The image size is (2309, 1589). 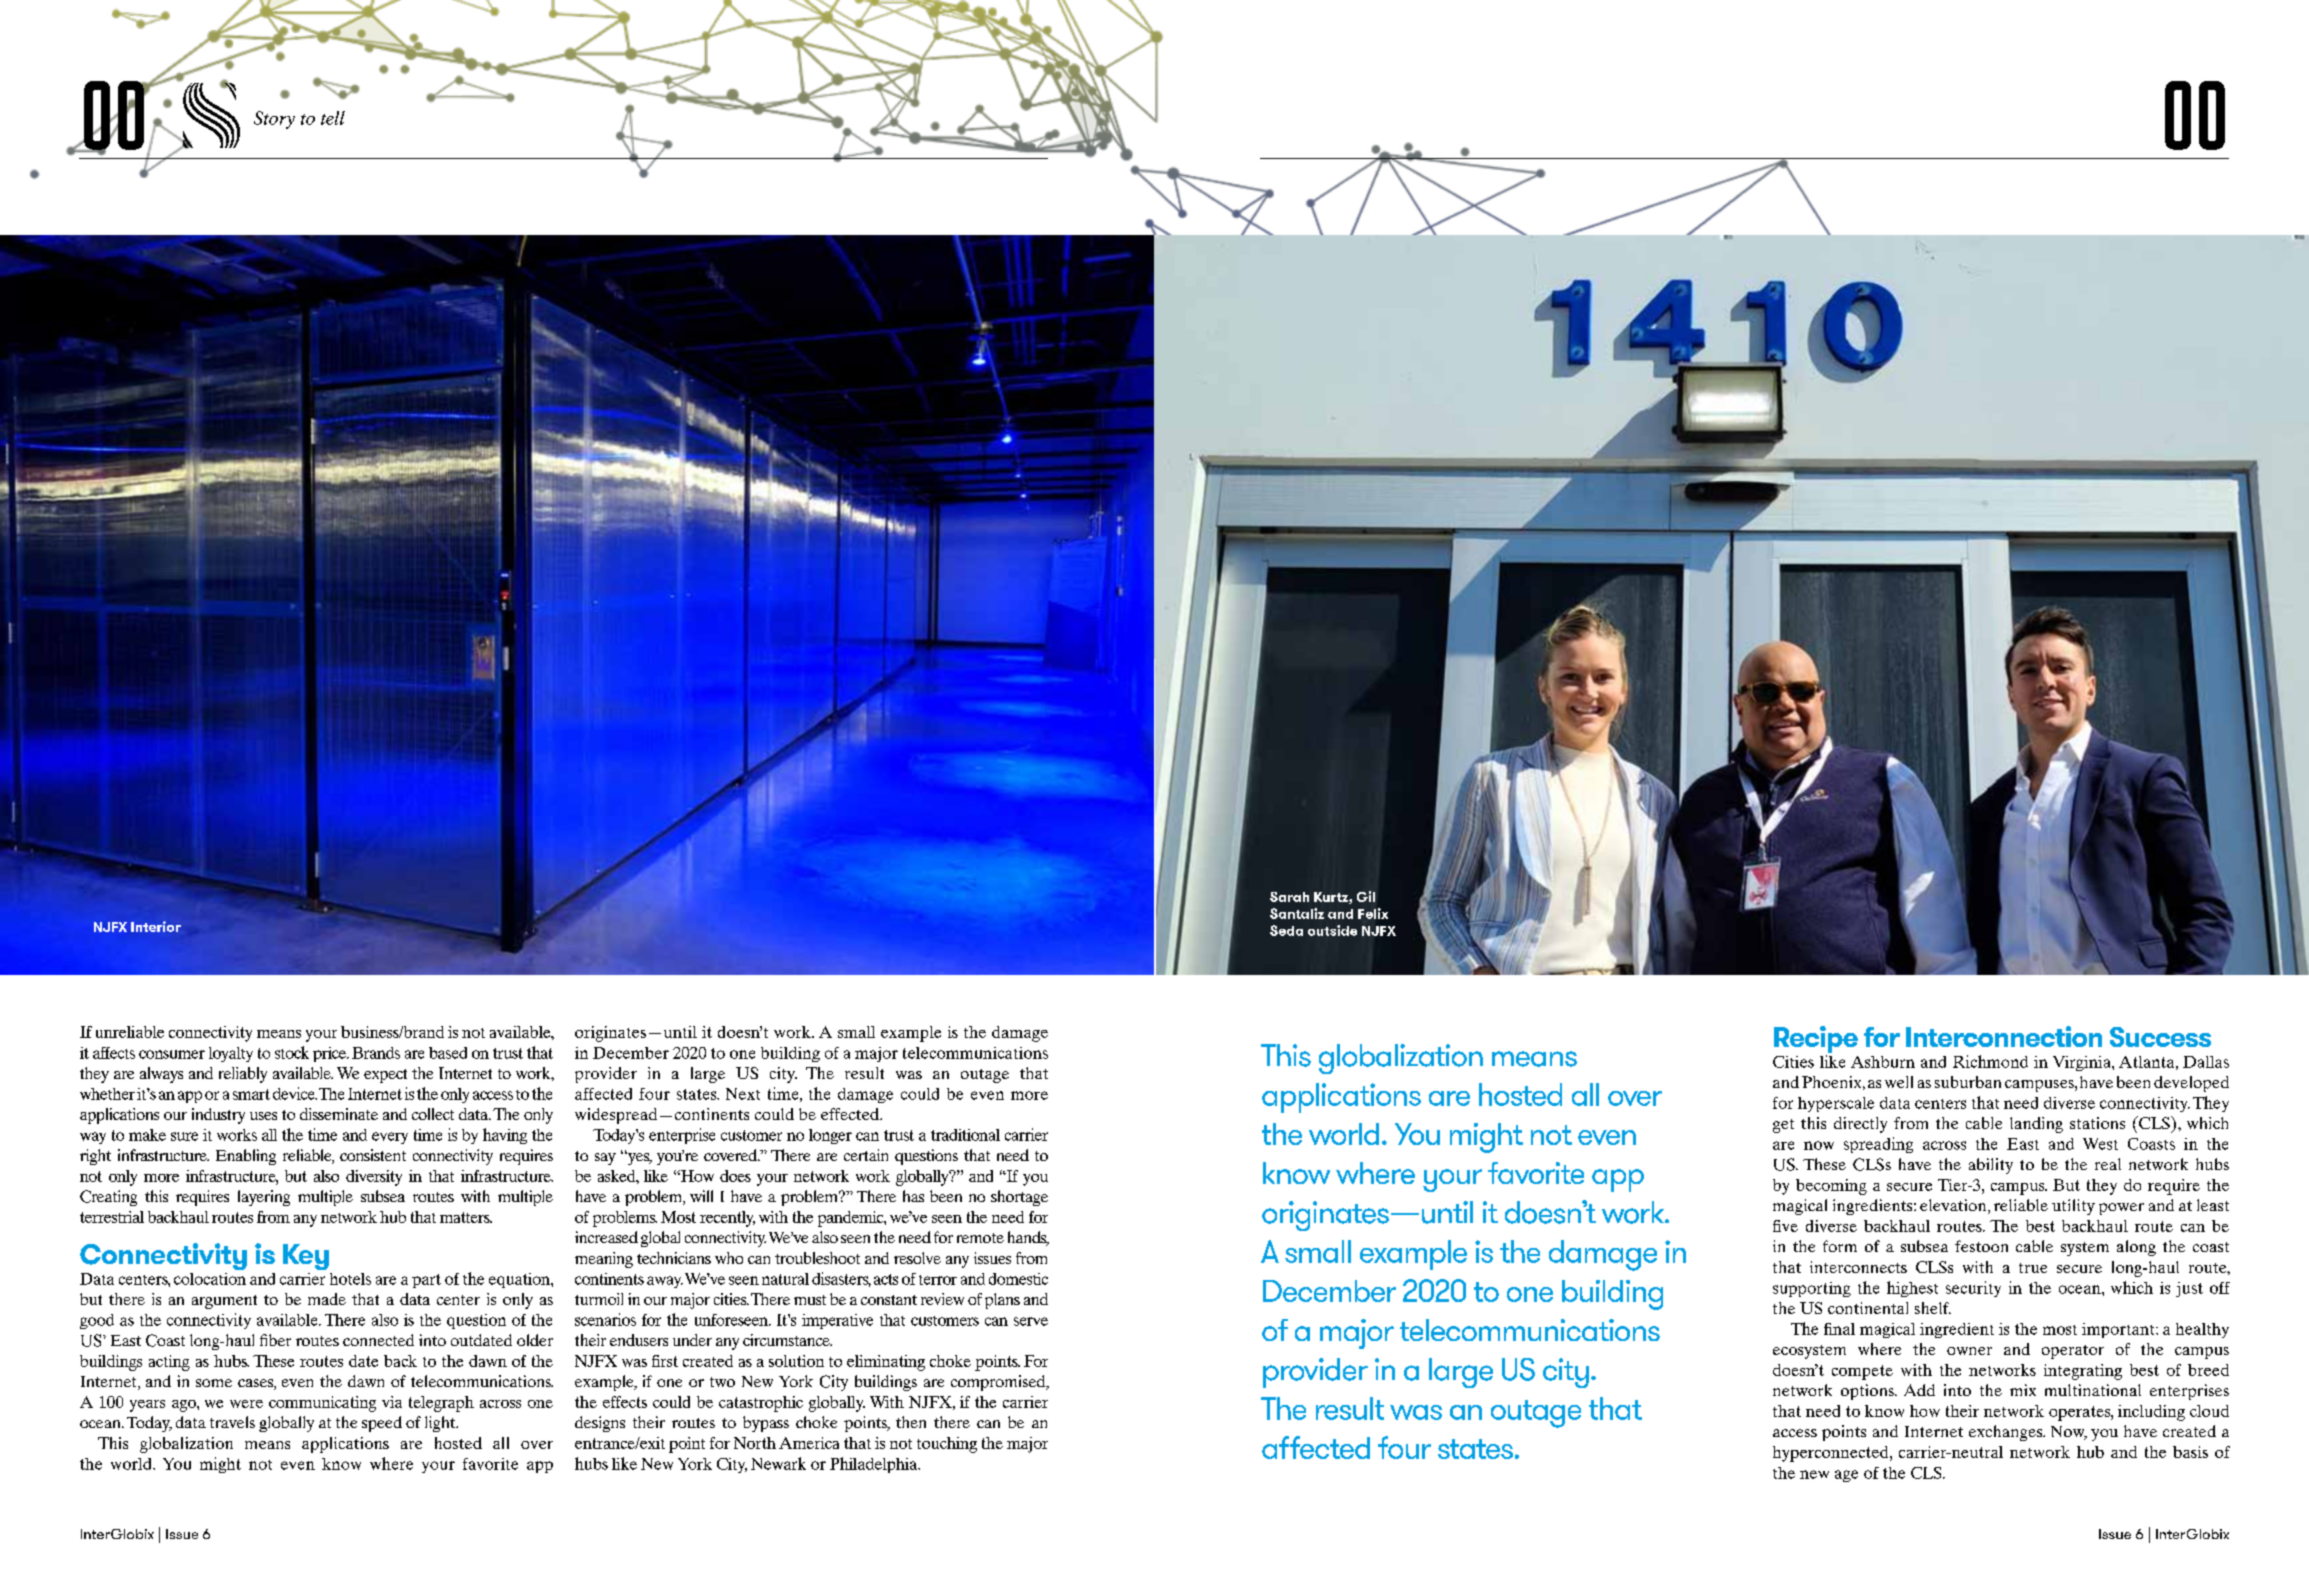 I want to click on tell, so click(x=333, y=118).
